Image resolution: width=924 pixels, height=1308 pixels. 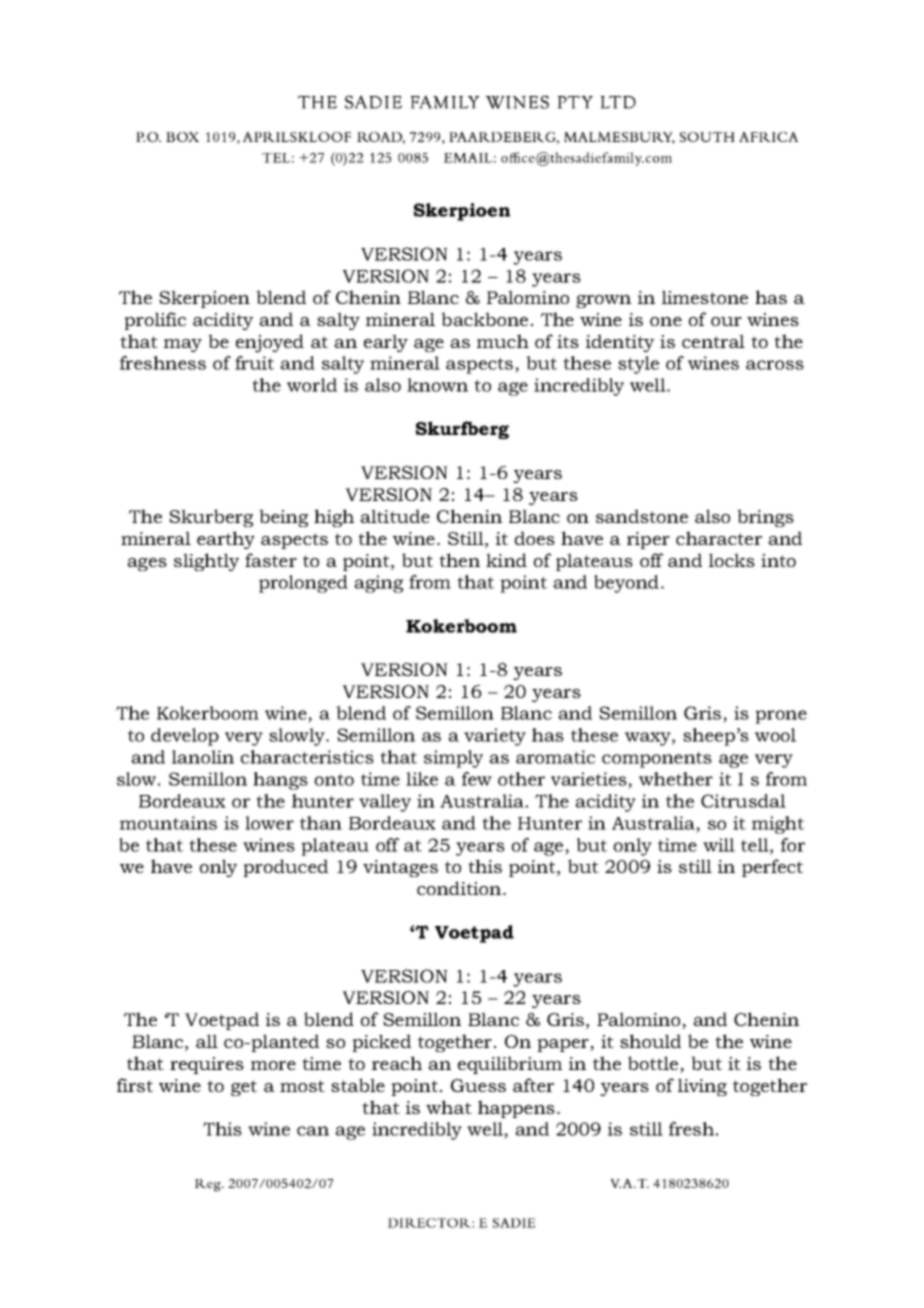 What do you see at coordinates (726, 321) in the document?
I see `our` at bounding box center [726, 321].
